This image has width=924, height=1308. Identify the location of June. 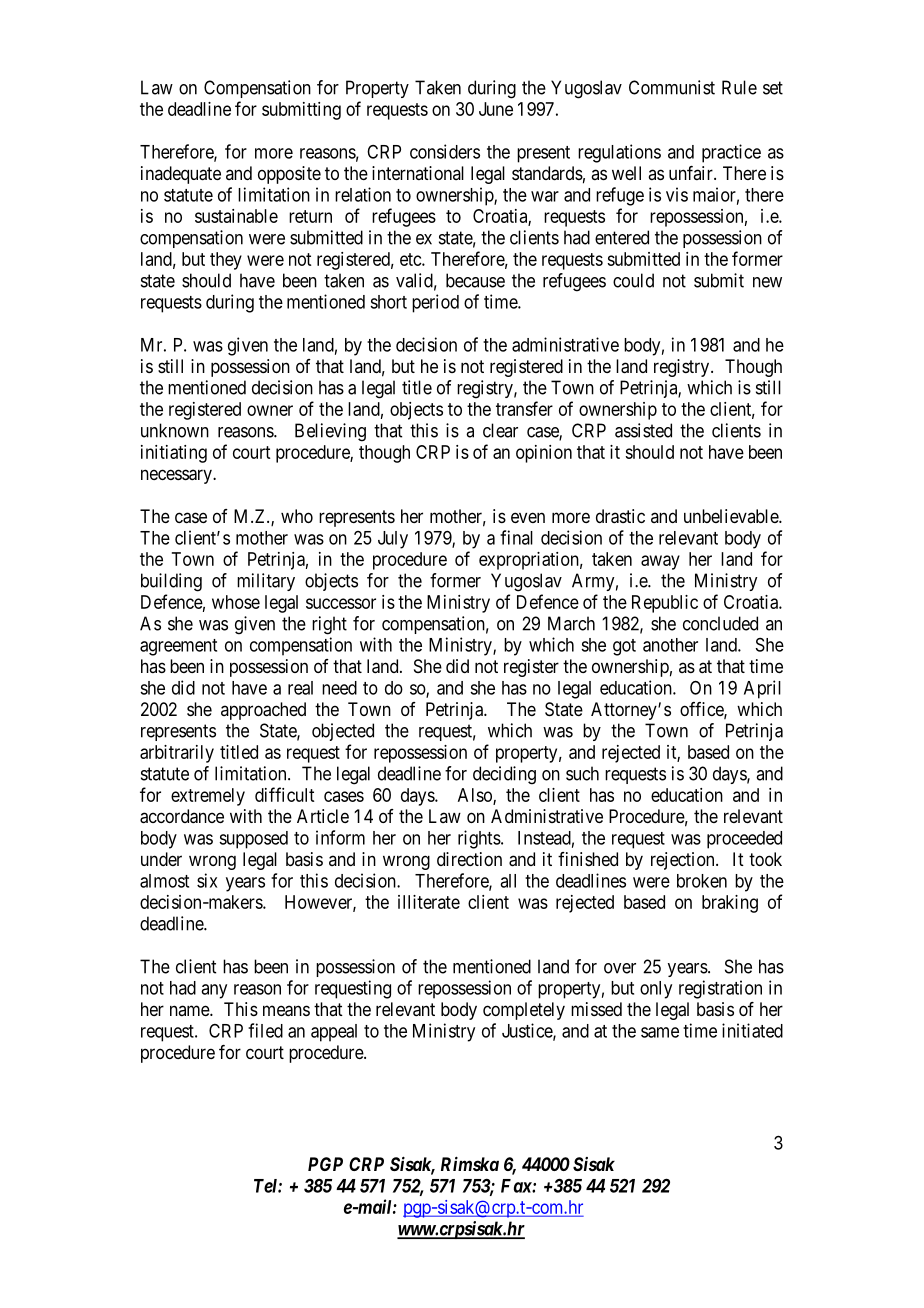
(496, 109).
